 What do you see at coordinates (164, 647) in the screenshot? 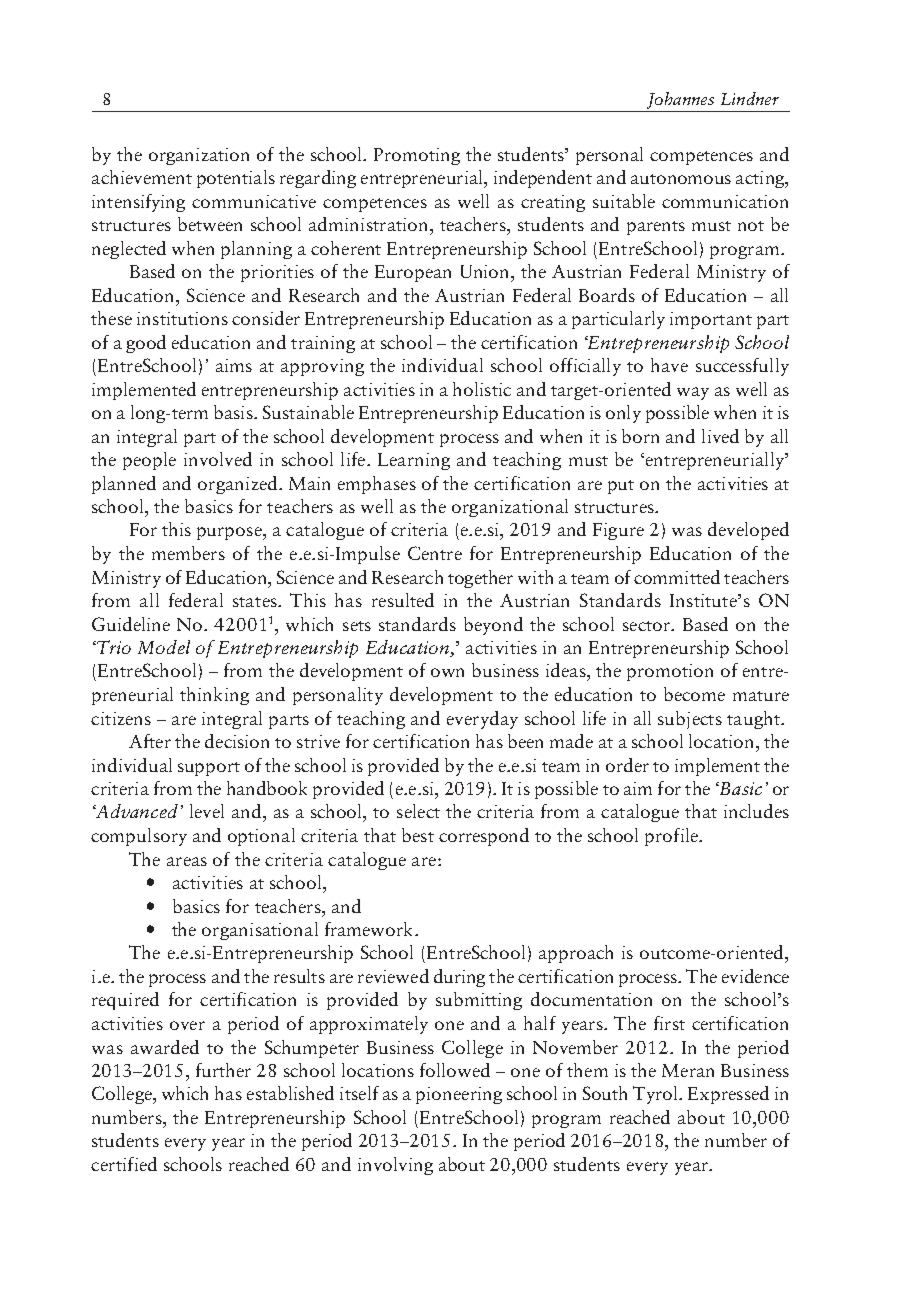
I see `Model` at bounding box center [164, 647].
